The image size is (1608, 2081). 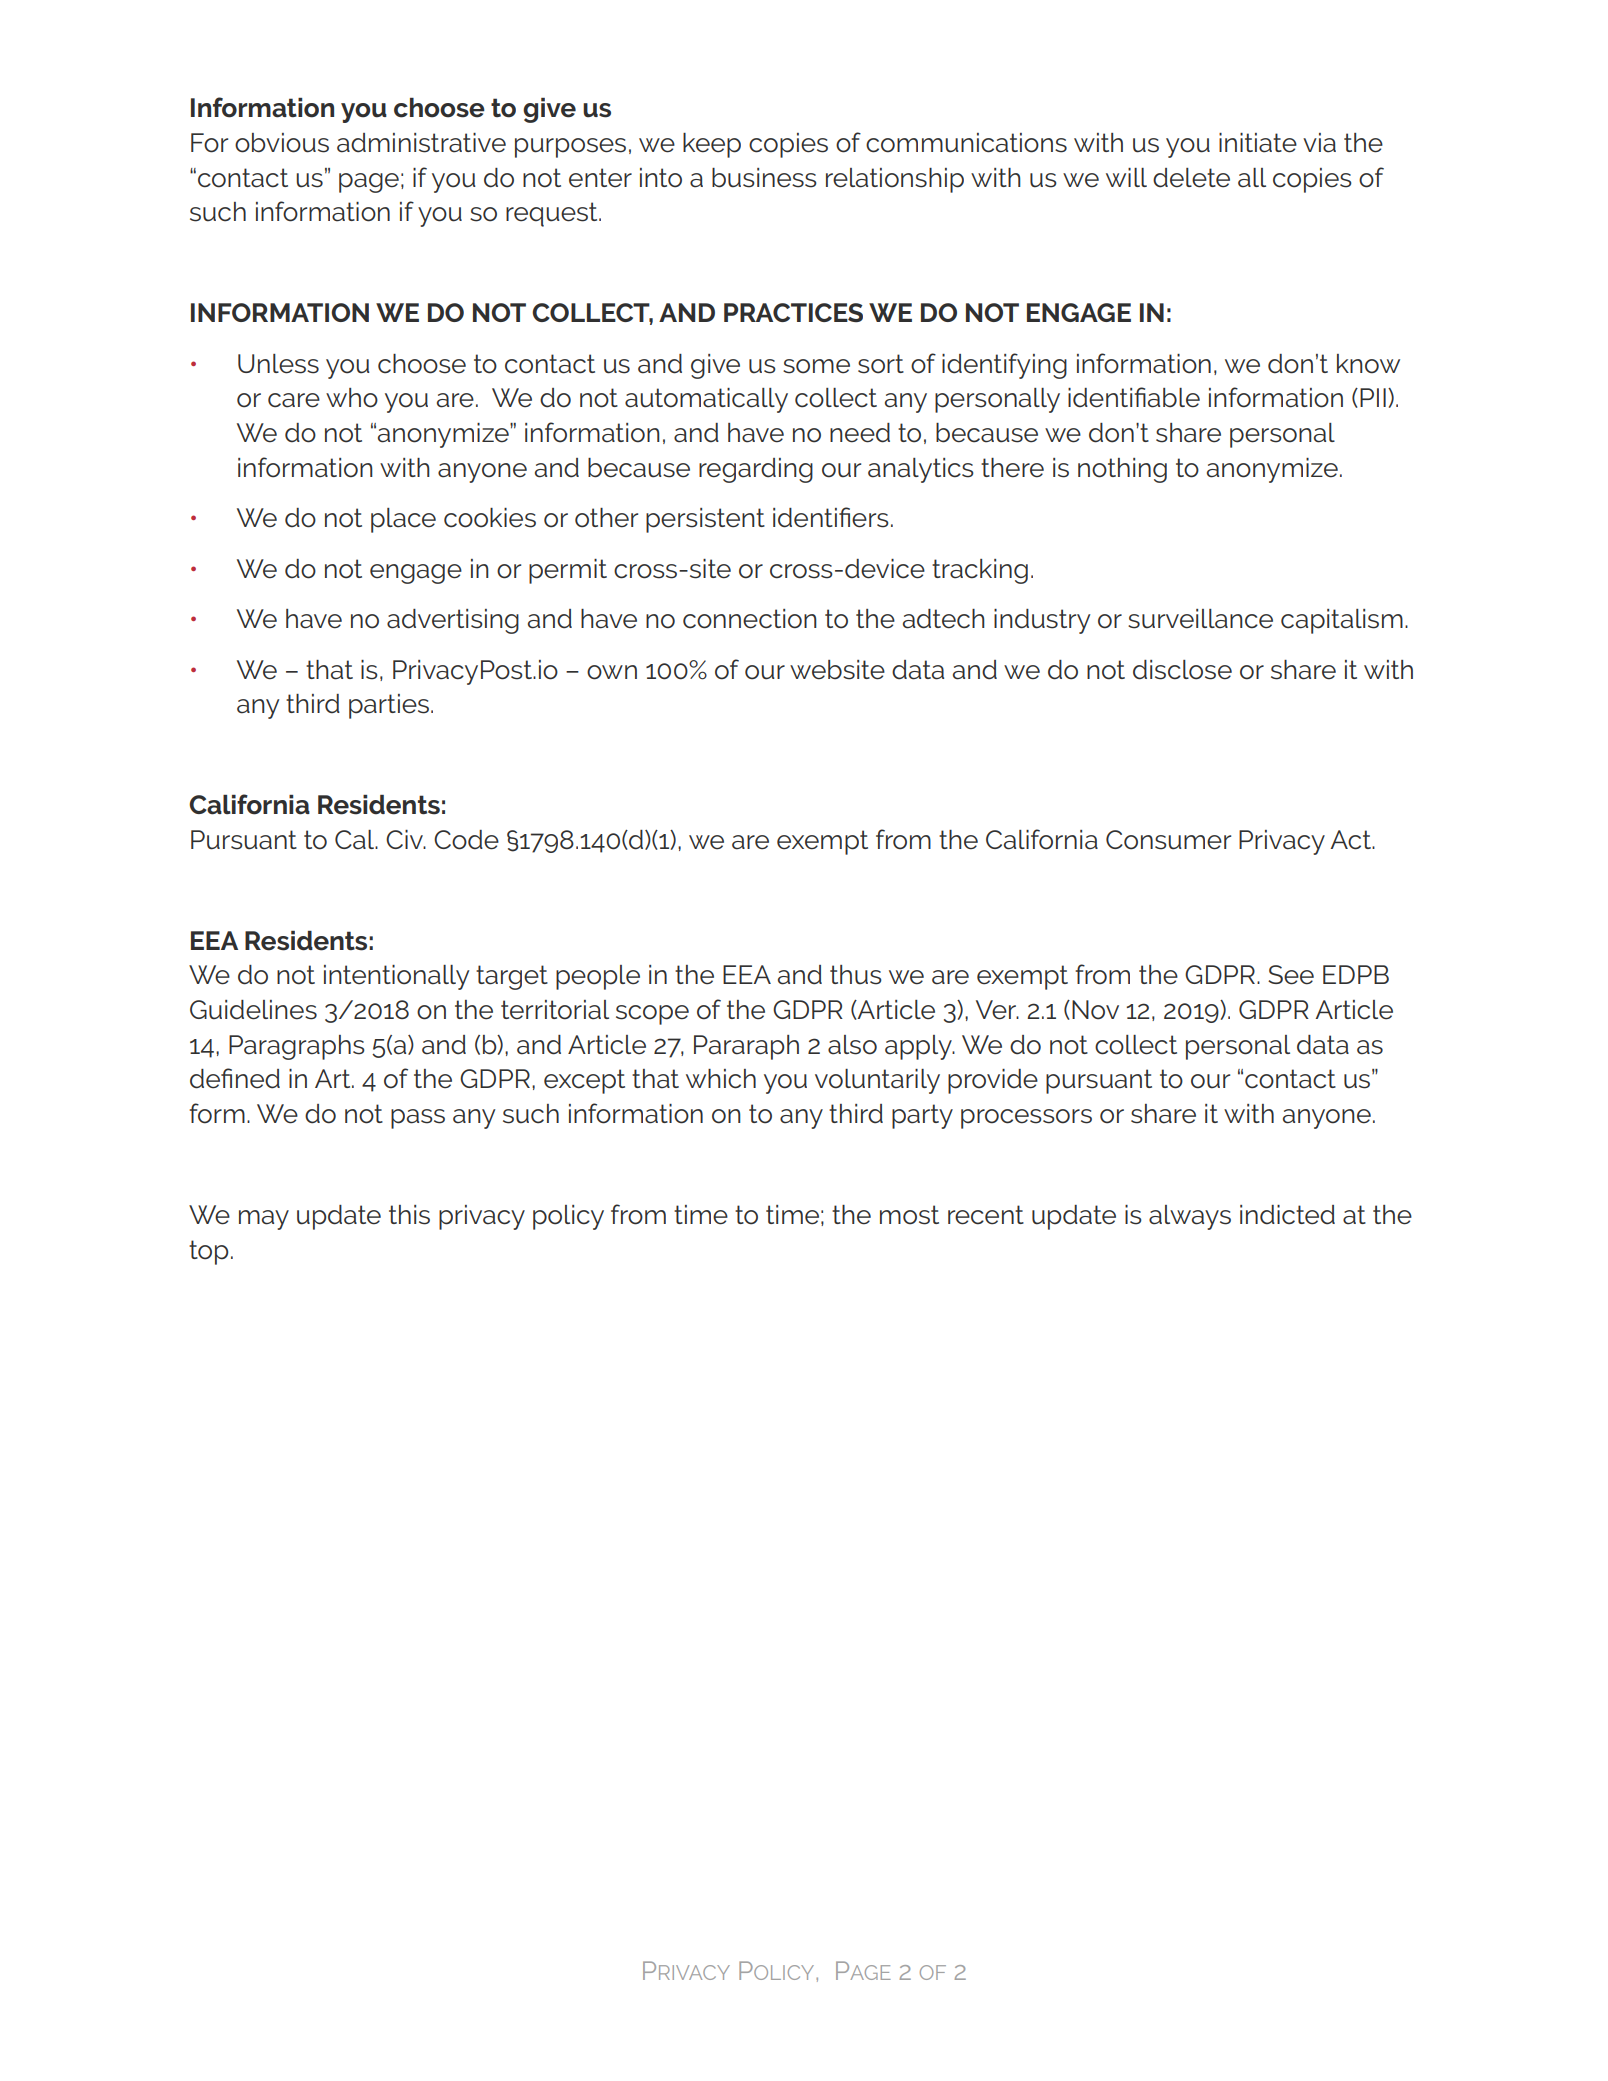 What do you see at coordinates (764, 178) in the screenshot?
I see `business` at bounding box center [764, 178].
